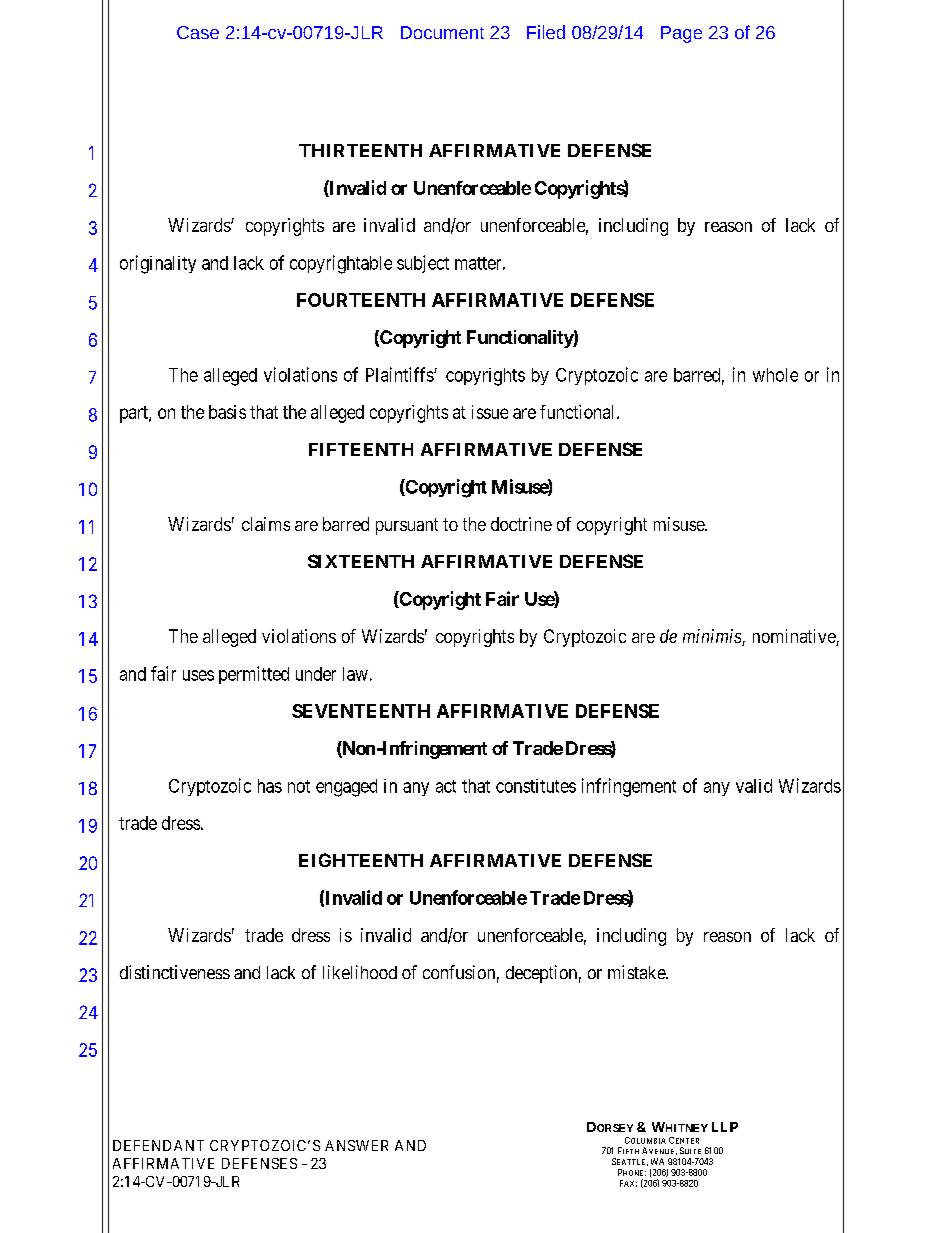 The height and width of the screenshot is (1233, 952). Describe the element at coordinates (356, 1145) in the screenshot. I see `ANSWER` at that location.
